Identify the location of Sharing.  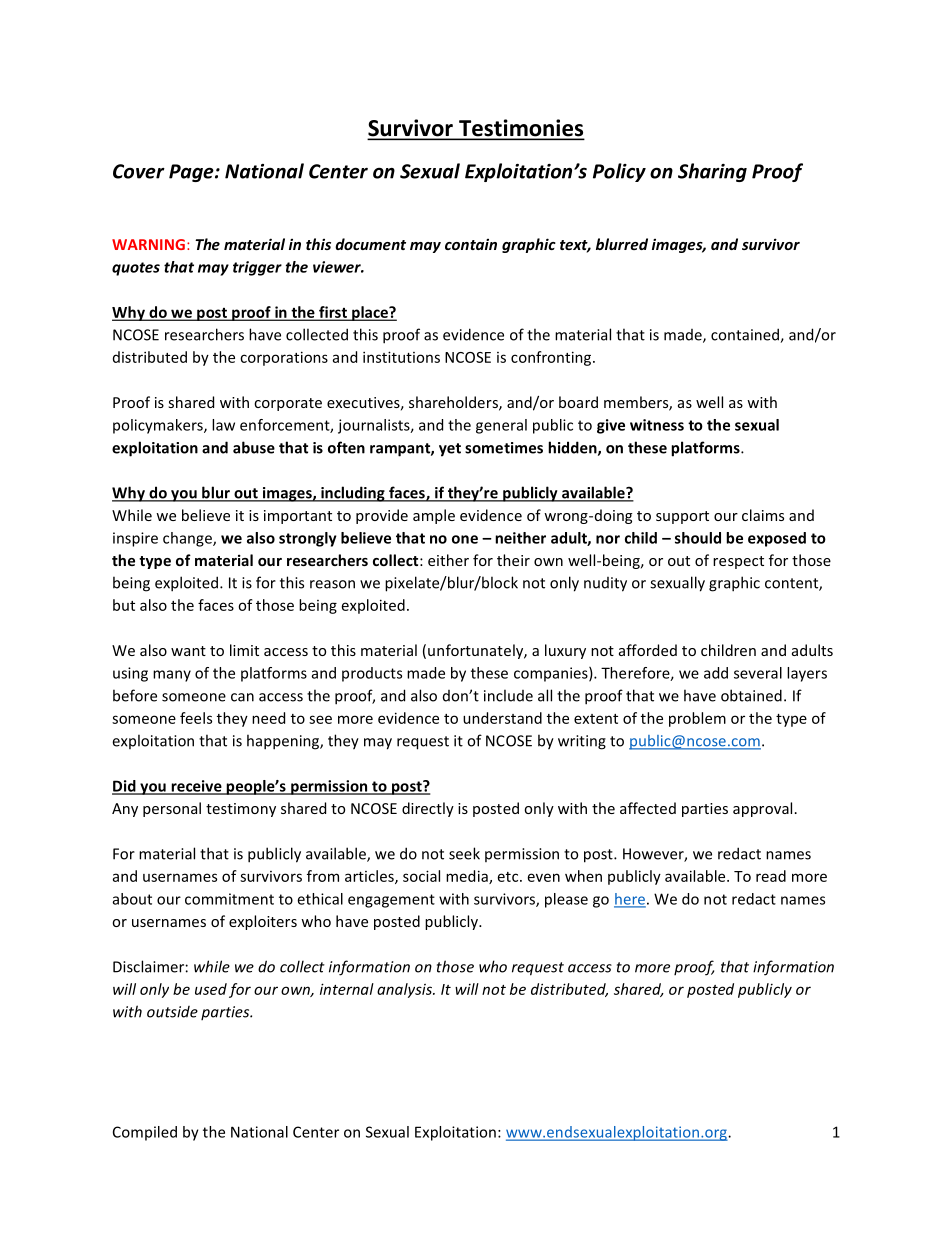
(712, 172).
